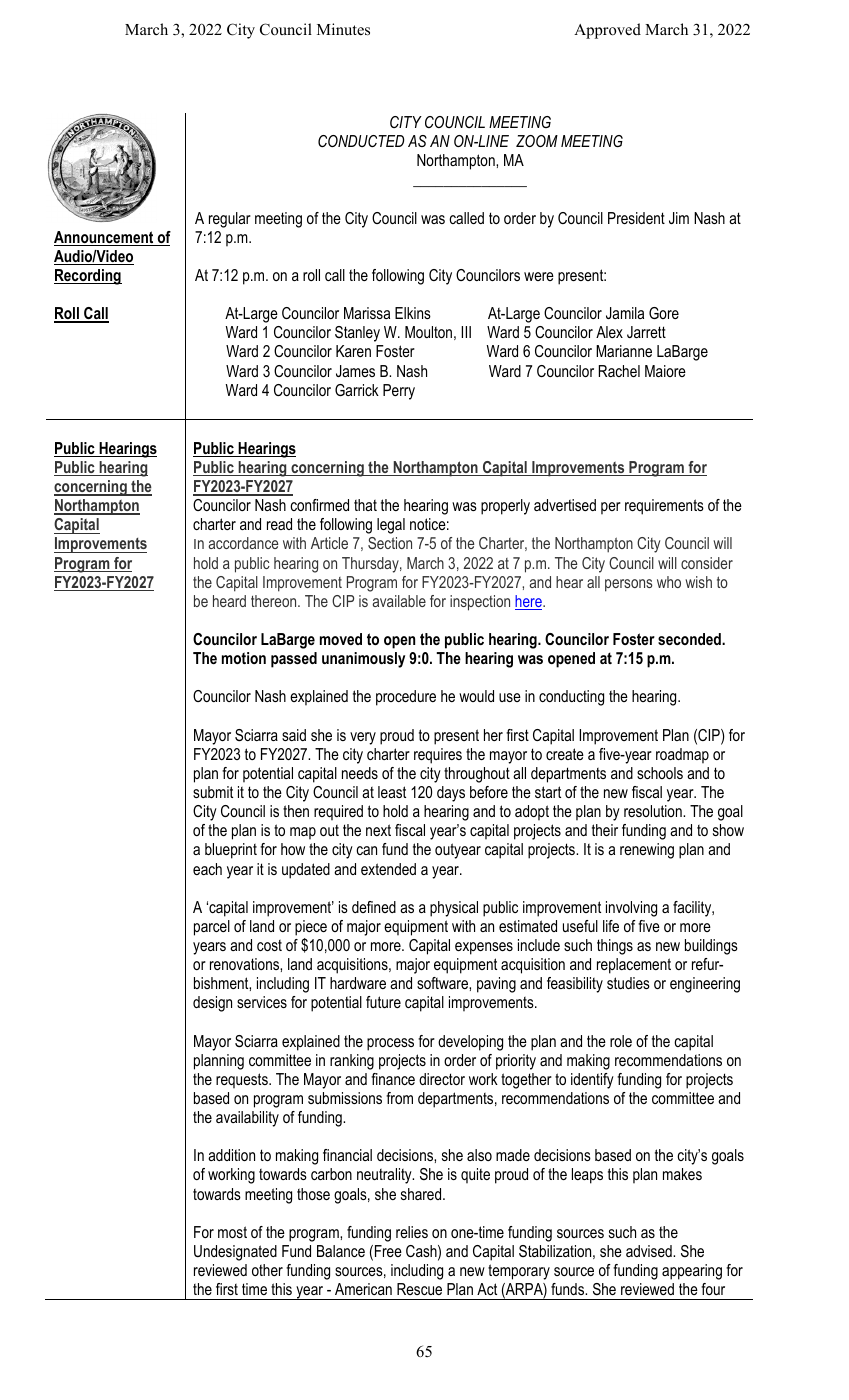 This document has width=849, height=1400. What do you see at coordinates (399, 392) in the document?
I see `Perry` at bounding box center [399, 392].
